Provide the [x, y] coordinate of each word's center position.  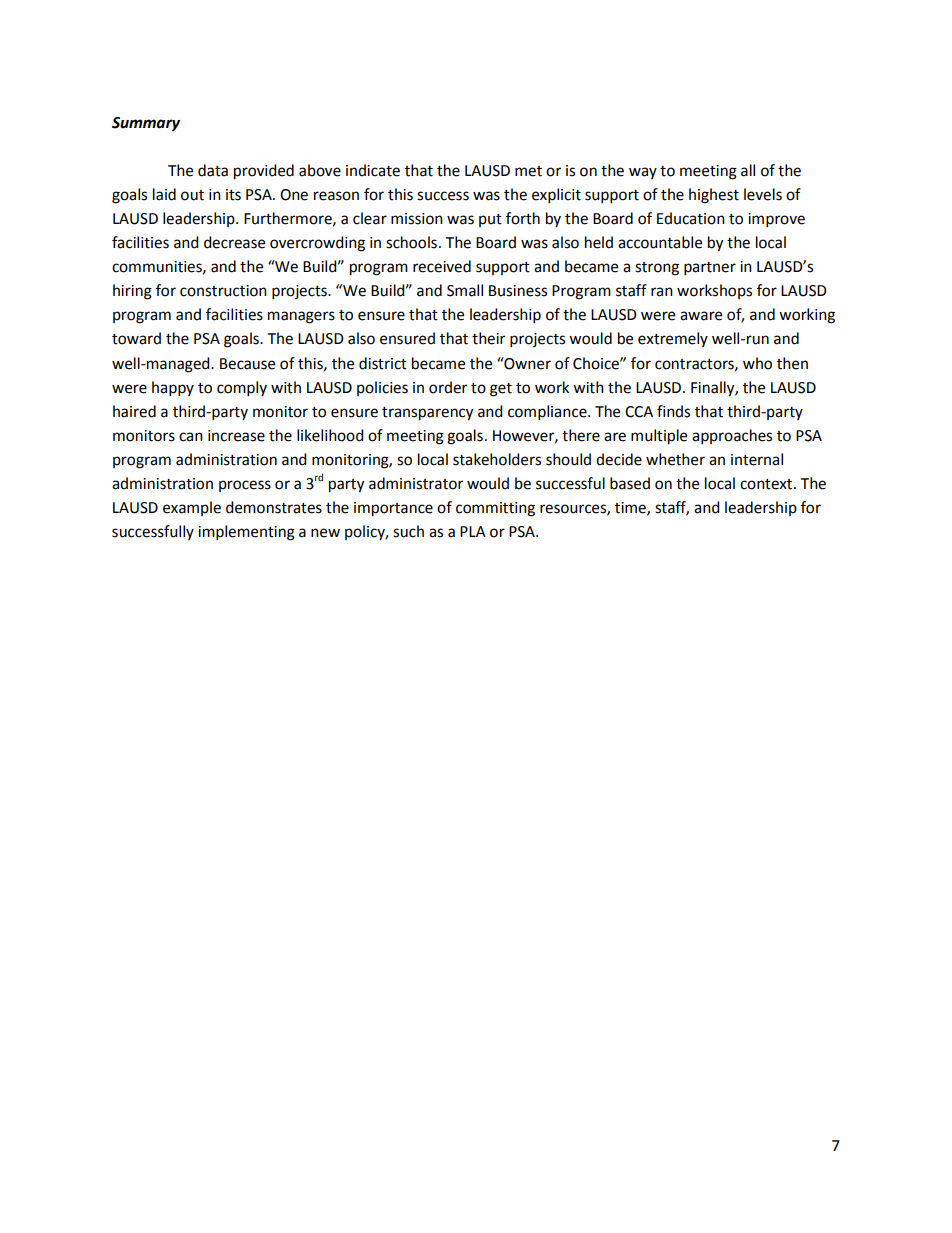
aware [701, 316]
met [528, 171]
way [643, 173]
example [192, 508]
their [488, 338]
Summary [146, 124]
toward [136, 338]
